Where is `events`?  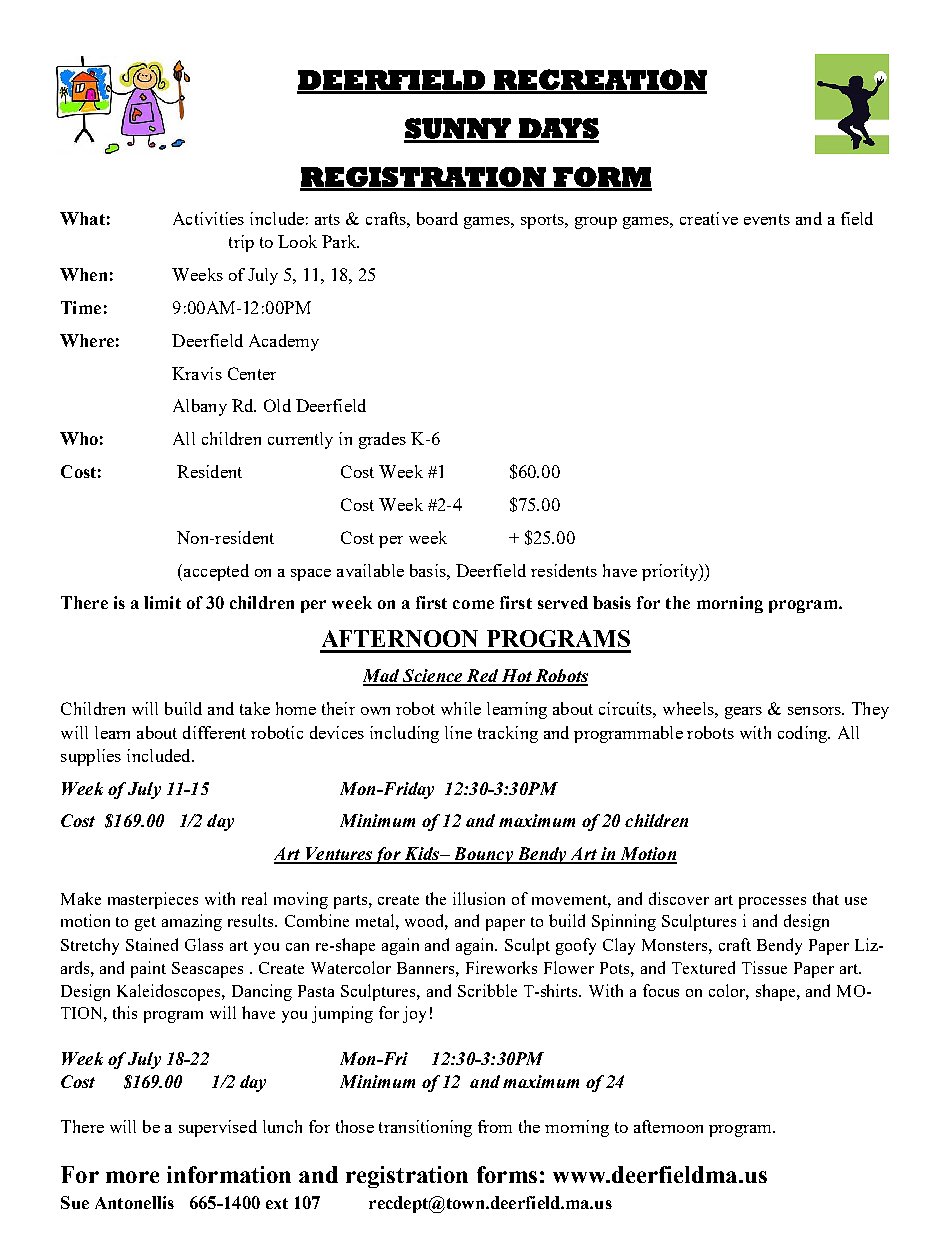 events is located at coordinates (767, 219).
